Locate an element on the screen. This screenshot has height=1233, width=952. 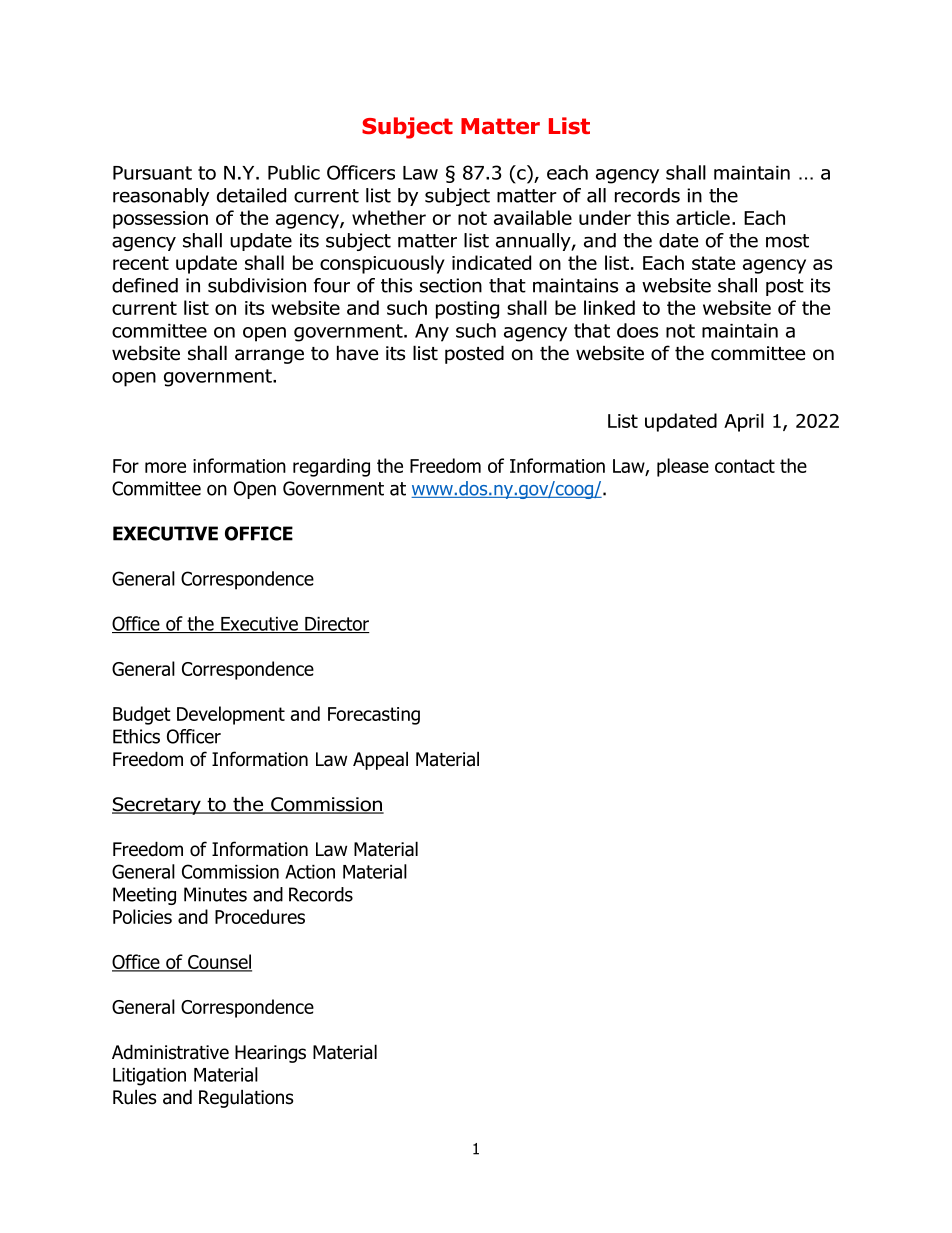
Administrative is located at coordinates (170, 1052).
